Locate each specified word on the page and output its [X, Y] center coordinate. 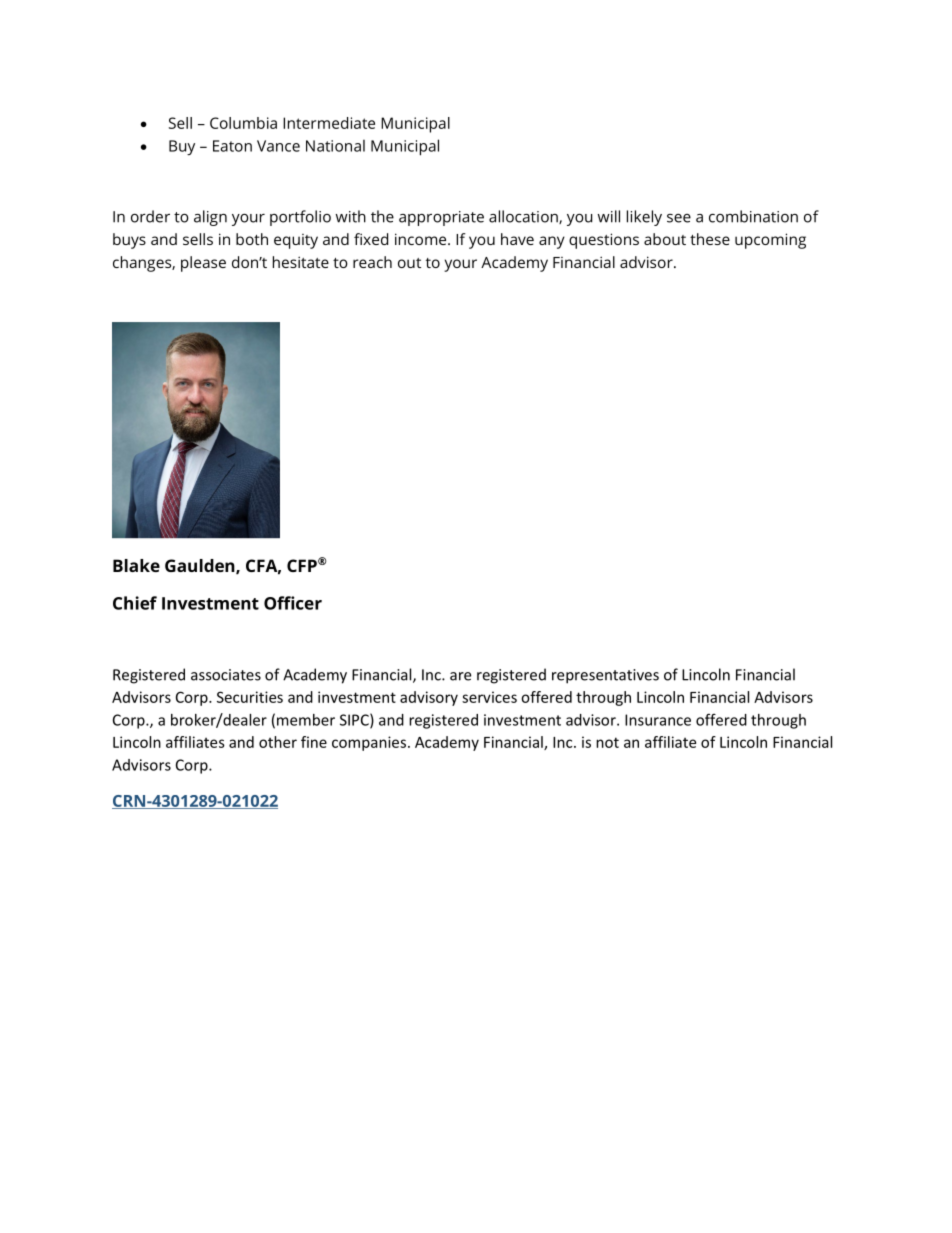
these [710, 239]
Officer [293, 603]
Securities [250, 697]
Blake [136, 565]
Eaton [232, 146]
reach [372, 262]
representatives [605, 676]
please [203, 264]
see [679, 218]
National [335, 146]
